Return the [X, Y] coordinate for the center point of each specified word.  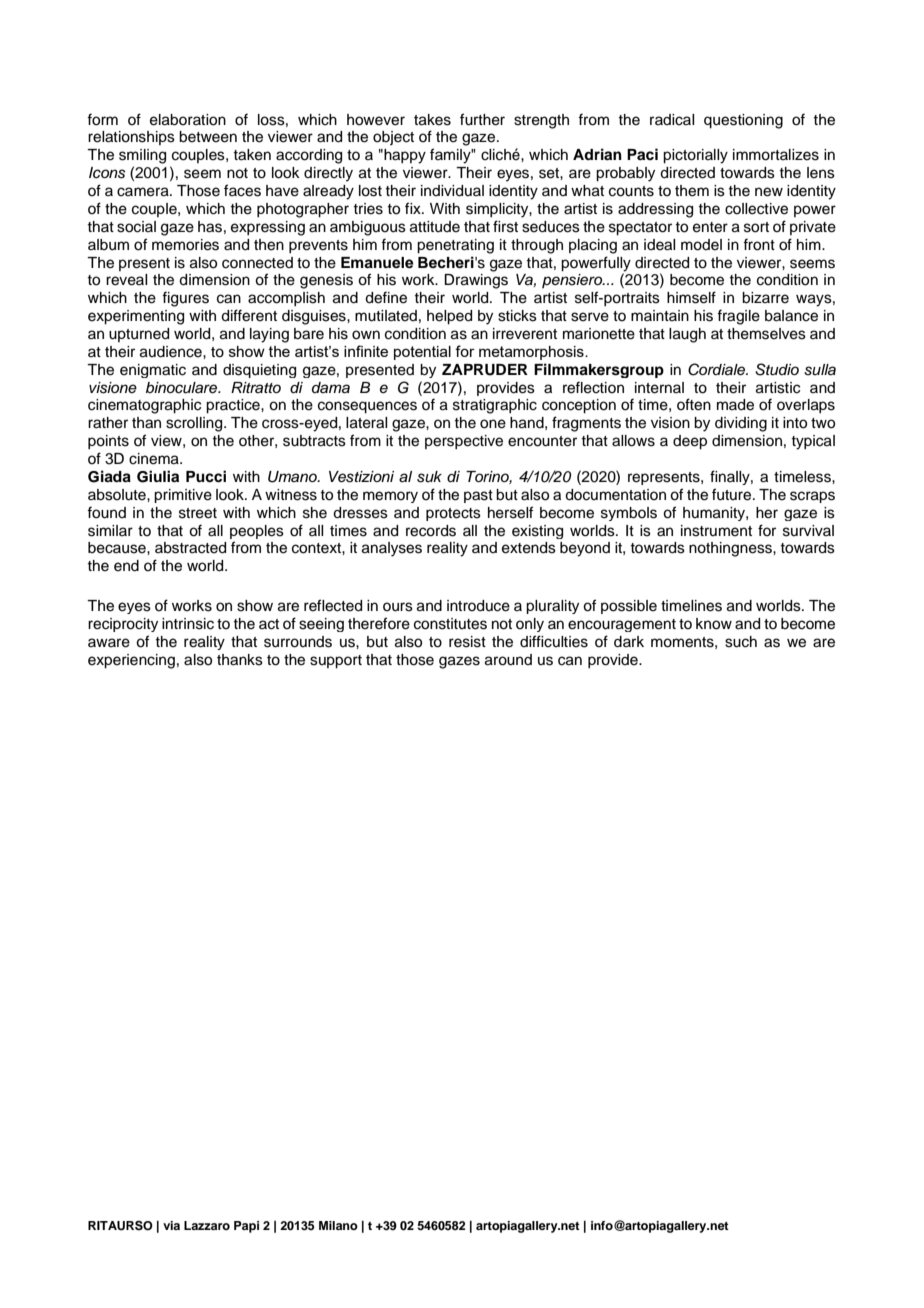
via [171, 1225]
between [208, 137]
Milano [338, 1225]
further [482, 119]
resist [467, 642]
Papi [246, 1227]
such [741, 642]
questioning [743, 121]
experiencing [131, 661]
